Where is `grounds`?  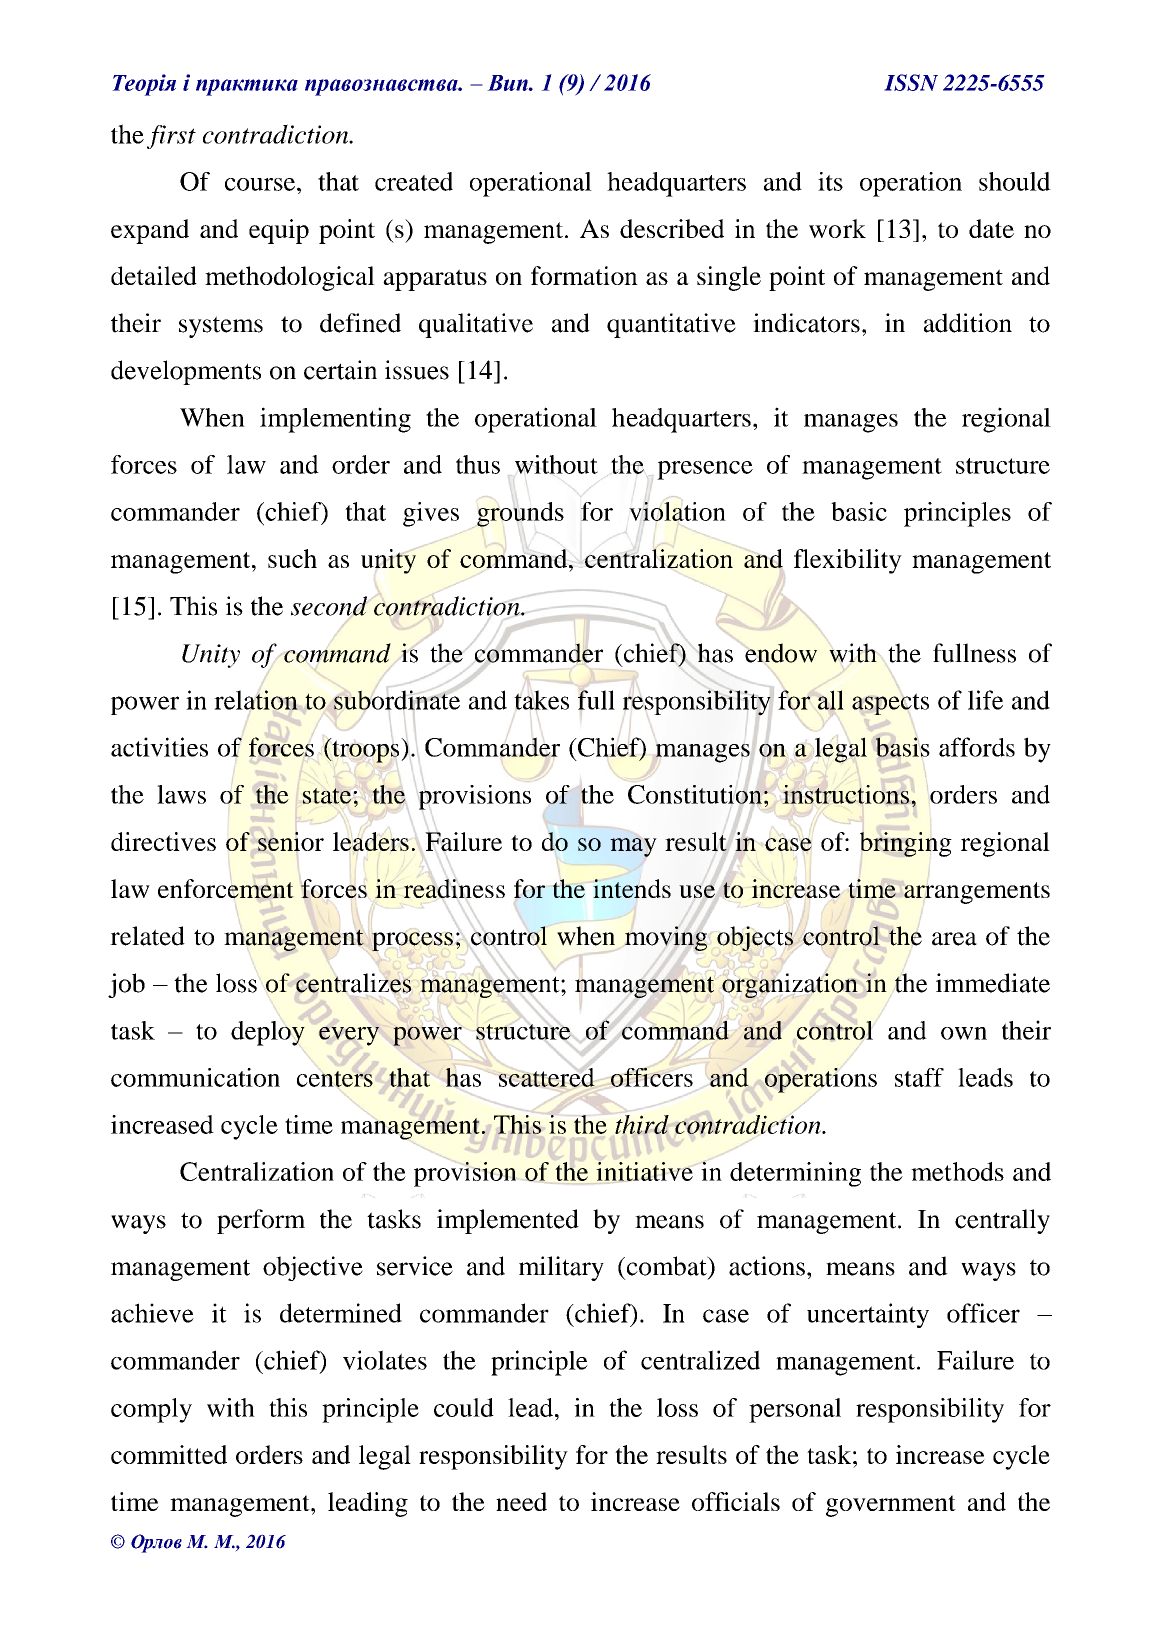 grounds is located at coordinates (520, 514).
